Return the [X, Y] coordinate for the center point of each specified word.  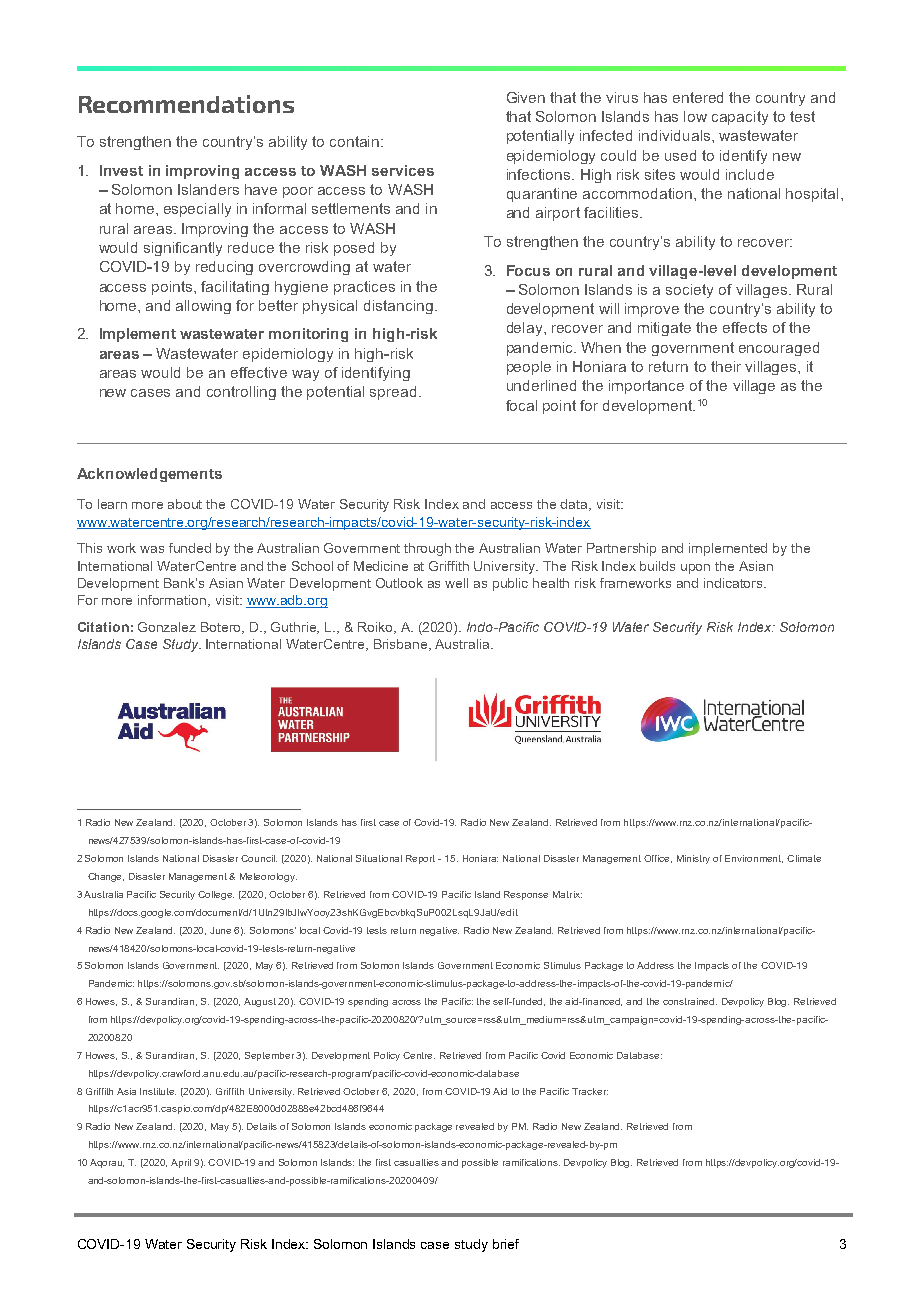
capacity [740, 118]
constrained [690, 1001]
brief [506, 1244]
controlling [241, 393]
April [181, 1163]
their [726, 366]
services [403, 170]
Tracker [590, 1091]
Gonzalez [167, 627]
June [220, 930]
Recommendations [186, 104]
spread [393, 393]
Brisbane [402, 645]
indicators [735, 583]
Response [526, 895]
